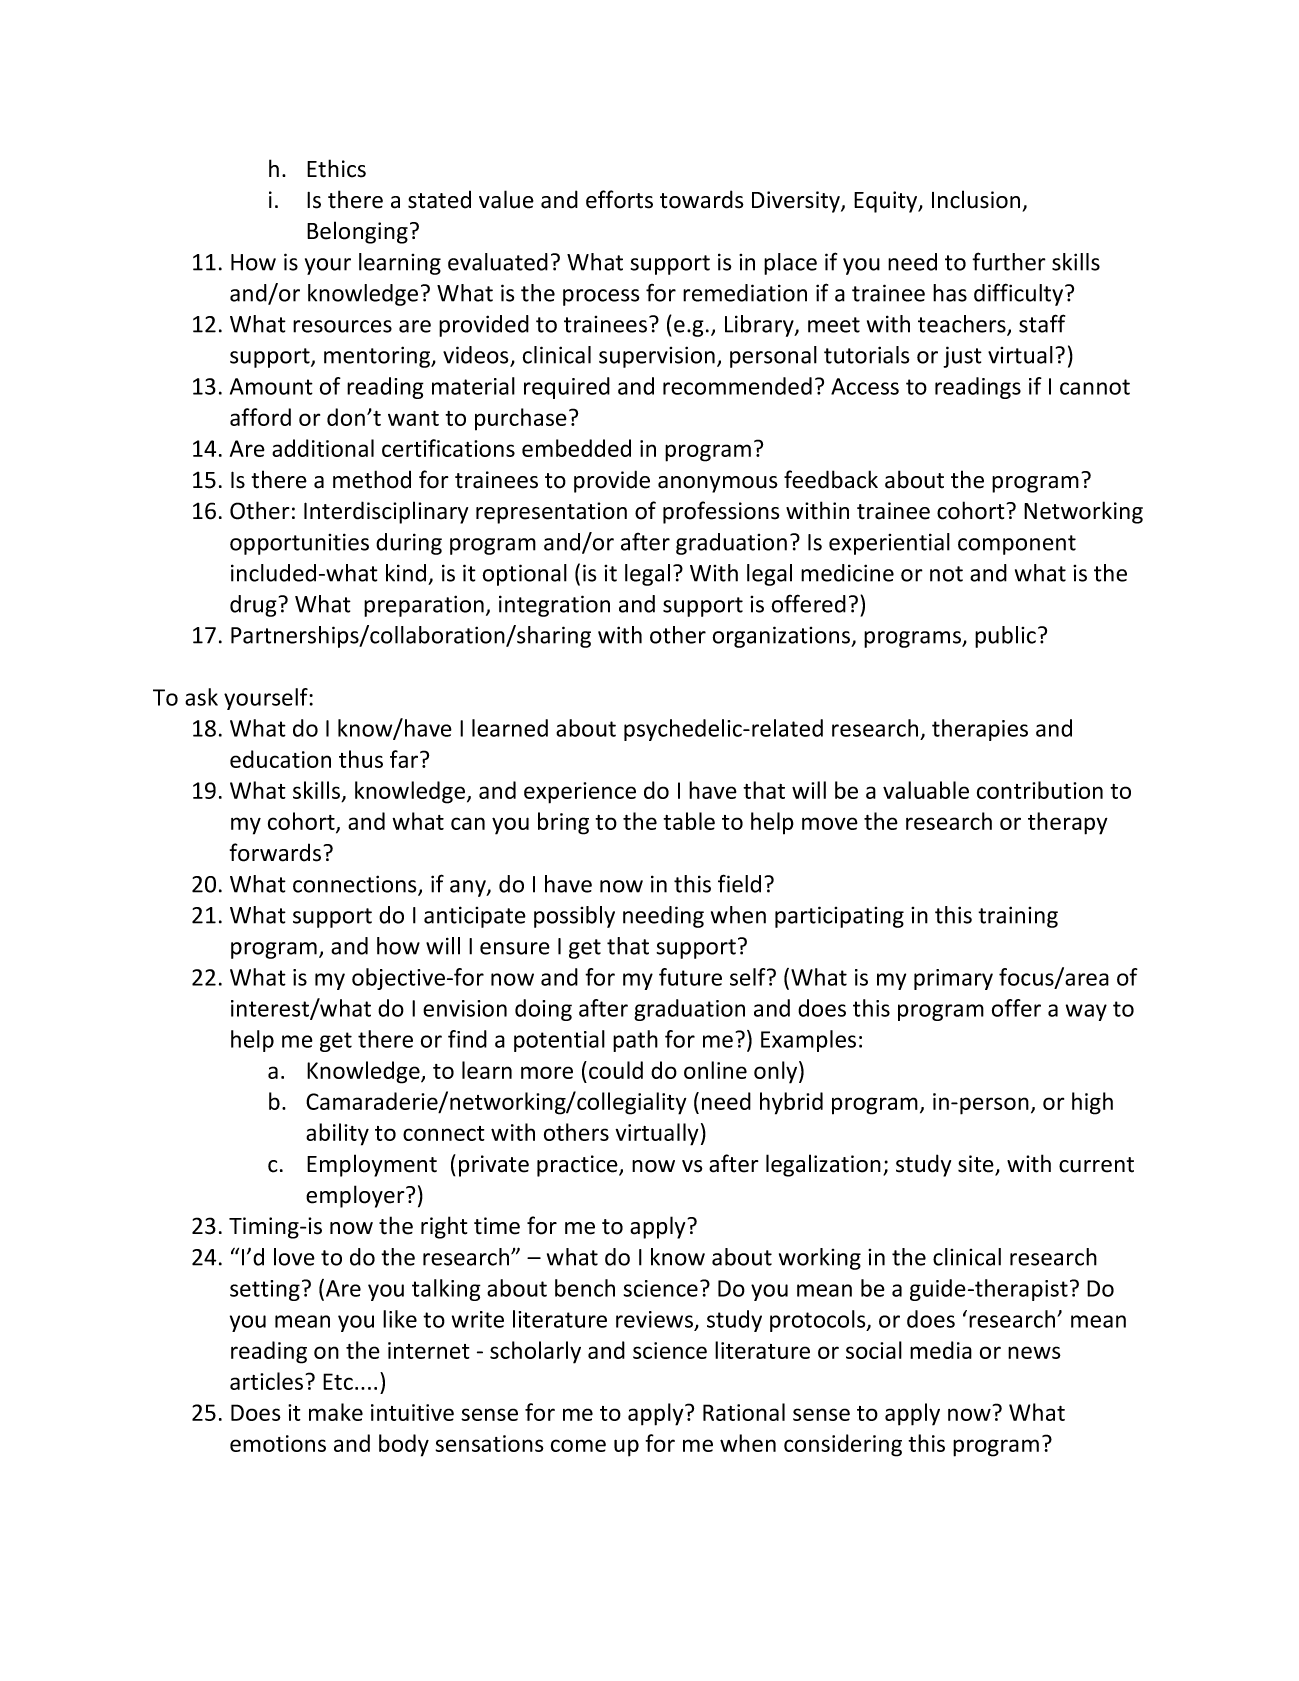  What do you see at coordinates (336, 168) in the document?
I see `Ethics` at bounding box center [336, 168].
